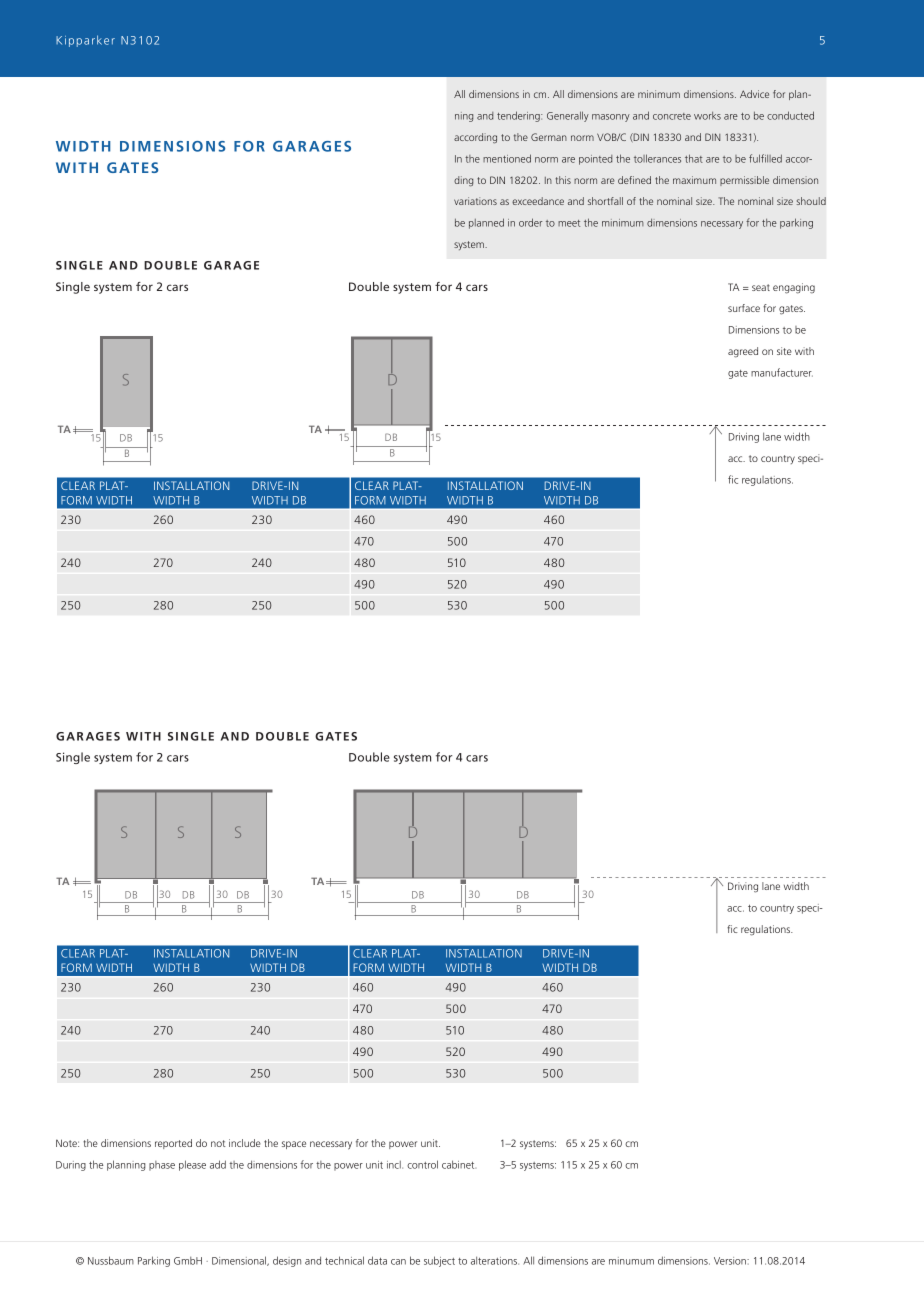 This page has width=924, height=1297. I want to click on agreed, so click(743, 352).
